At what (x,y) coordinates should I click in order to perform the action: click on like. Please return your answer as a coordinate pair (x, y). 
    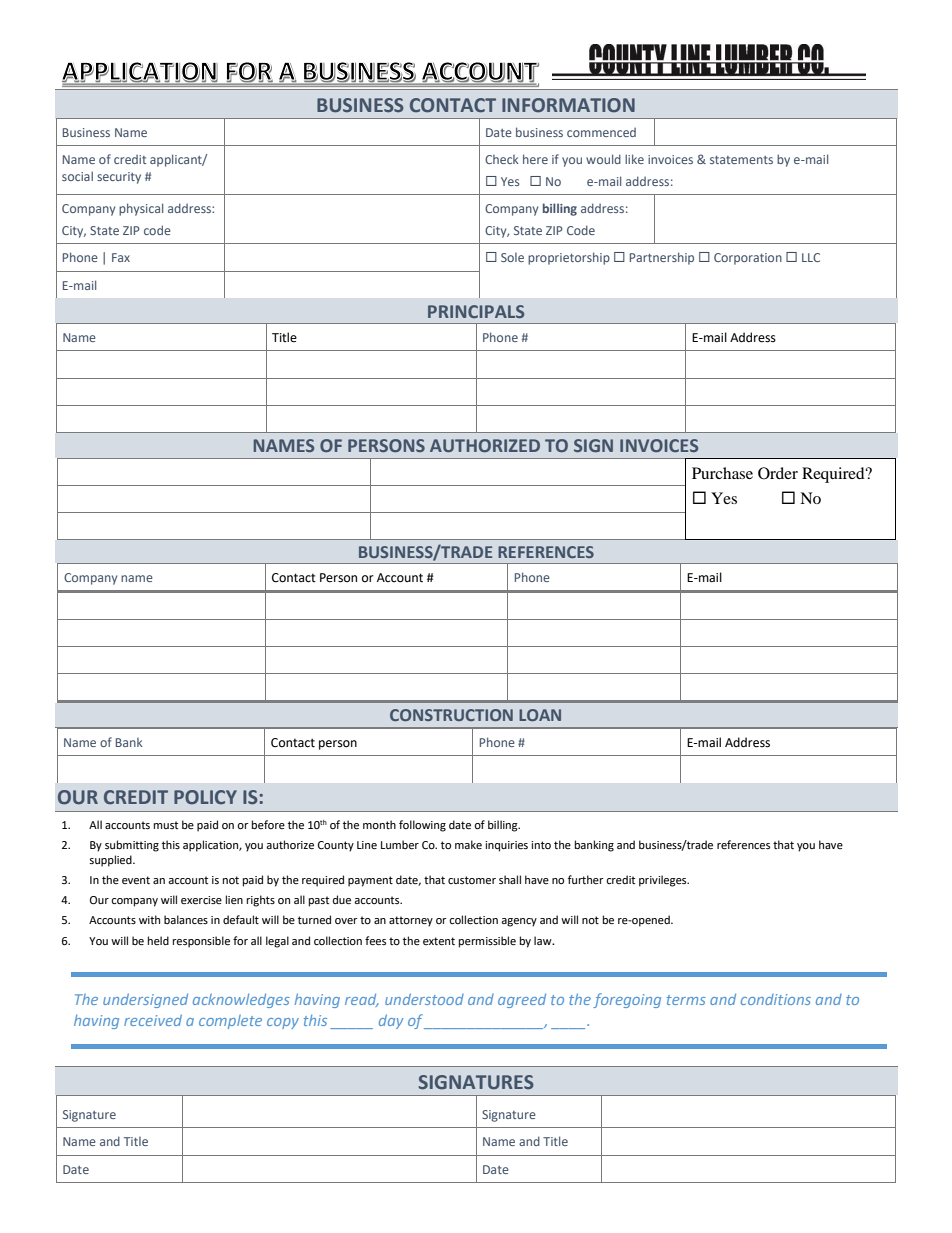
    Looking at the image, I should click on (634, 159).
